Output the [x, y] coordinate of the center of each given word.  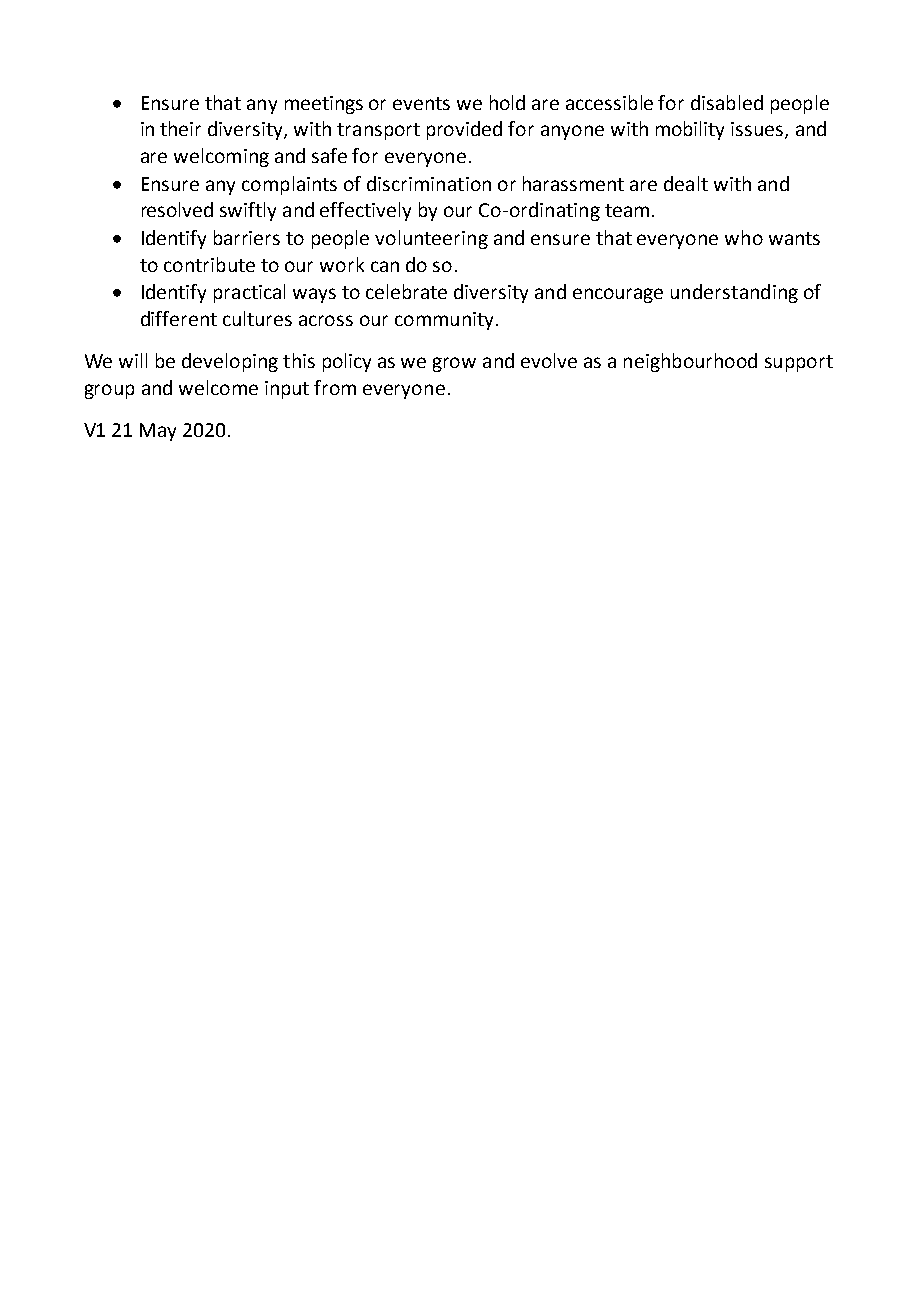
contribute [209, 264]
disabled [727, 102]
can [385, 266]
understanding [734, 293]
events [421, 103]
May [158, 432]
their [180, 128]
